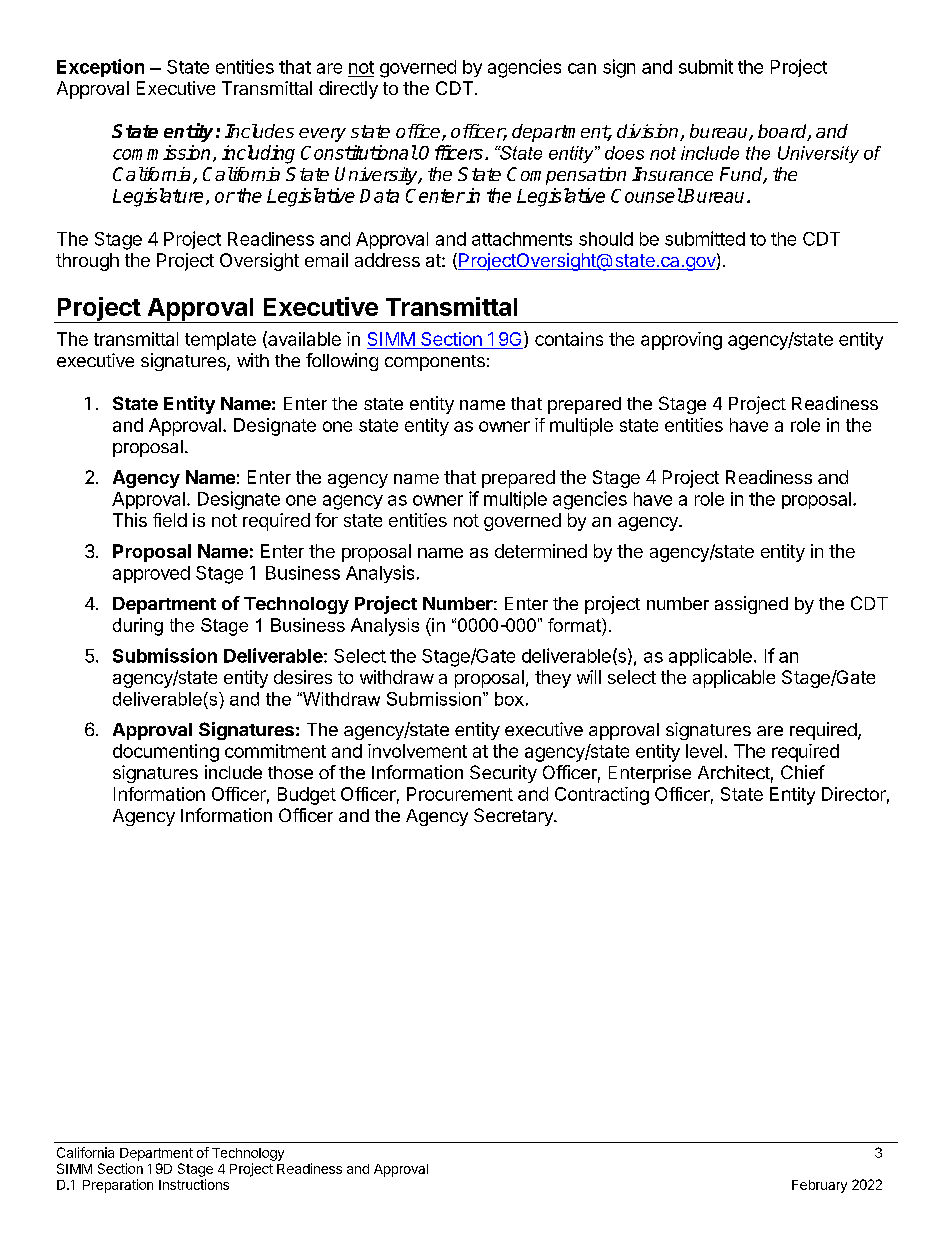 This document has width=952, height=1233. Describe the element at coordinates (161, 152) in the document. I see `commission` at that location.
